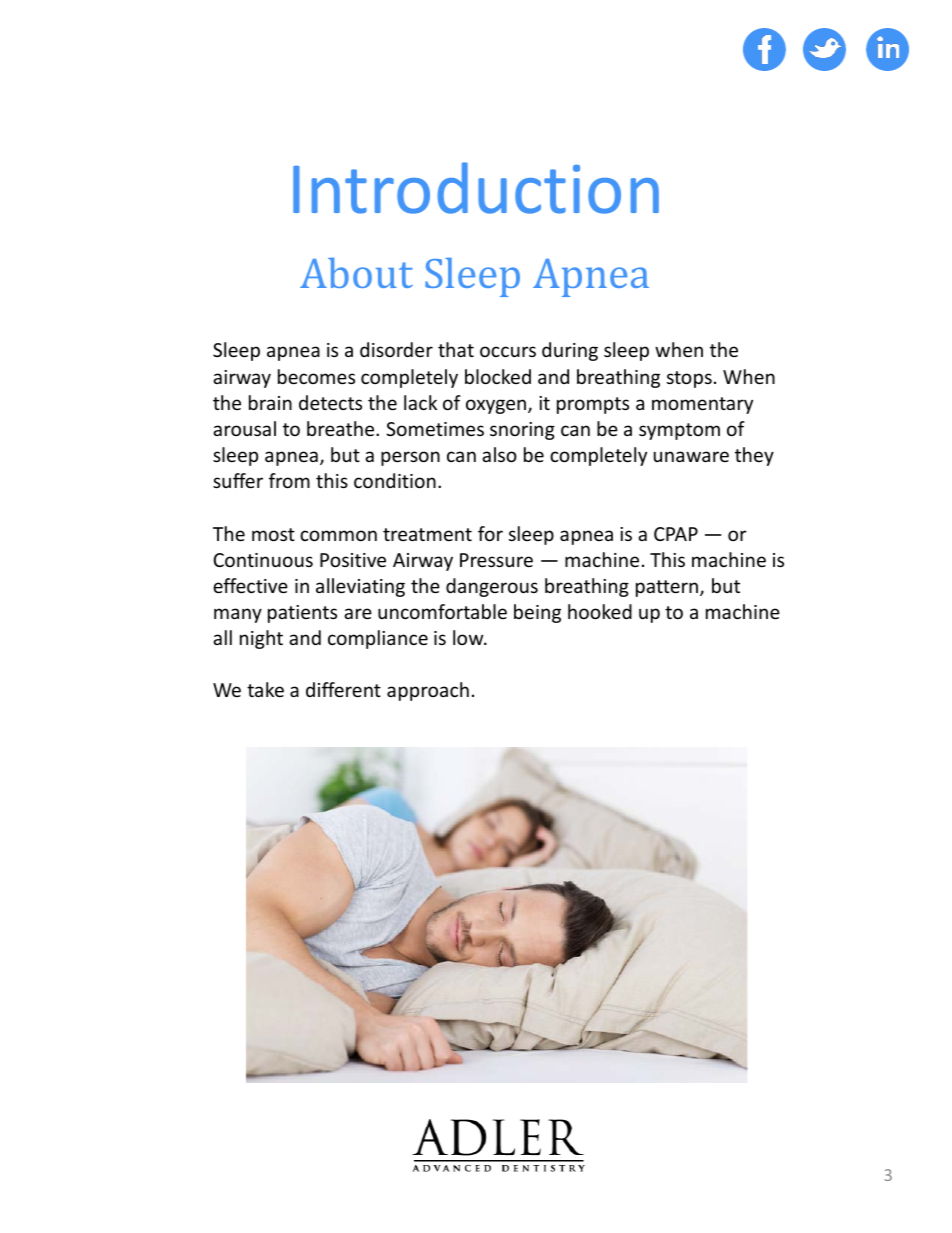  What do you see at coordinates (250, 585) in the image?
I see `effective` at bounding box center [250, 585].
